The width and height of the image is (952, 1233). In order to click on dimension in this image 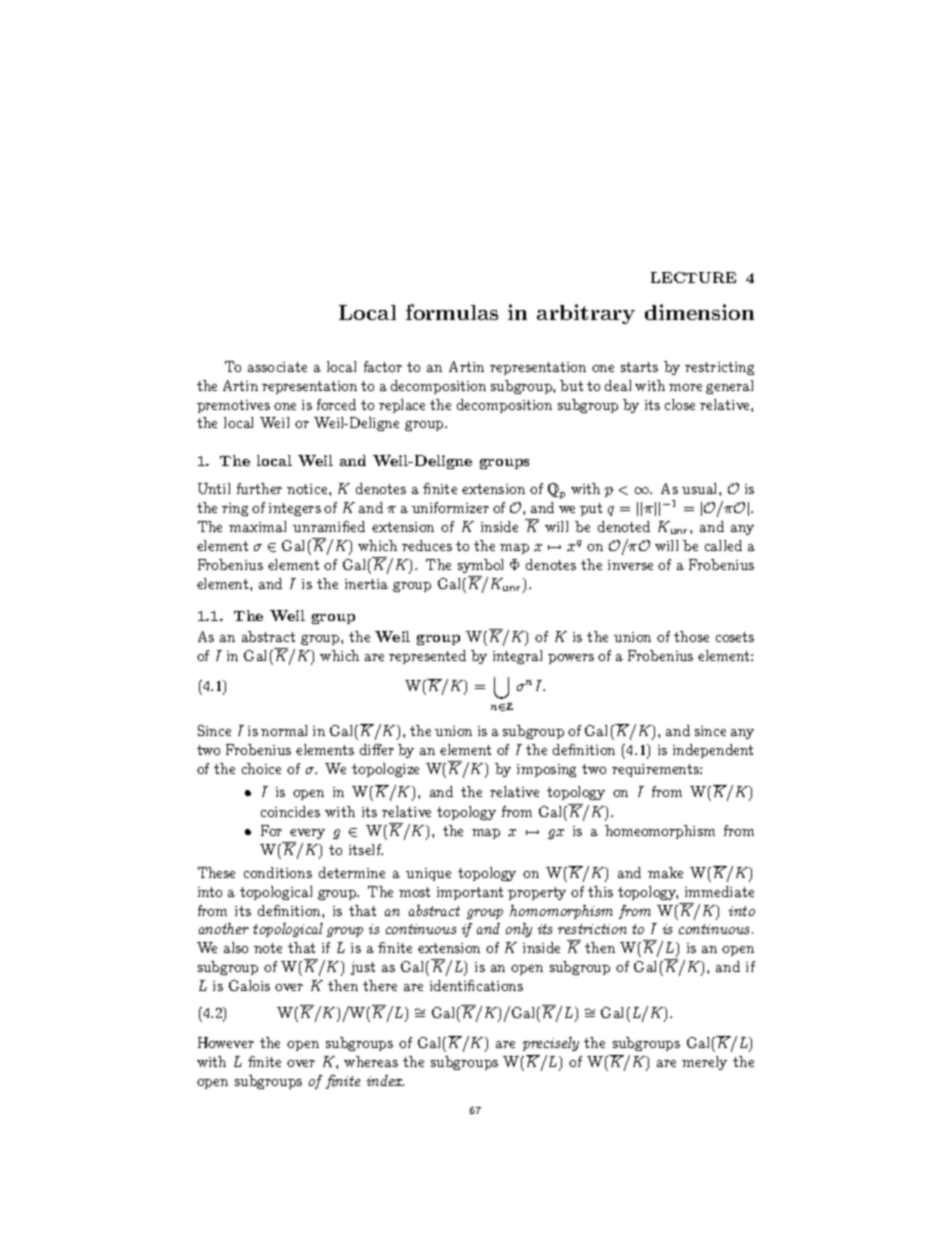, I will do `click(699, 312)`.
